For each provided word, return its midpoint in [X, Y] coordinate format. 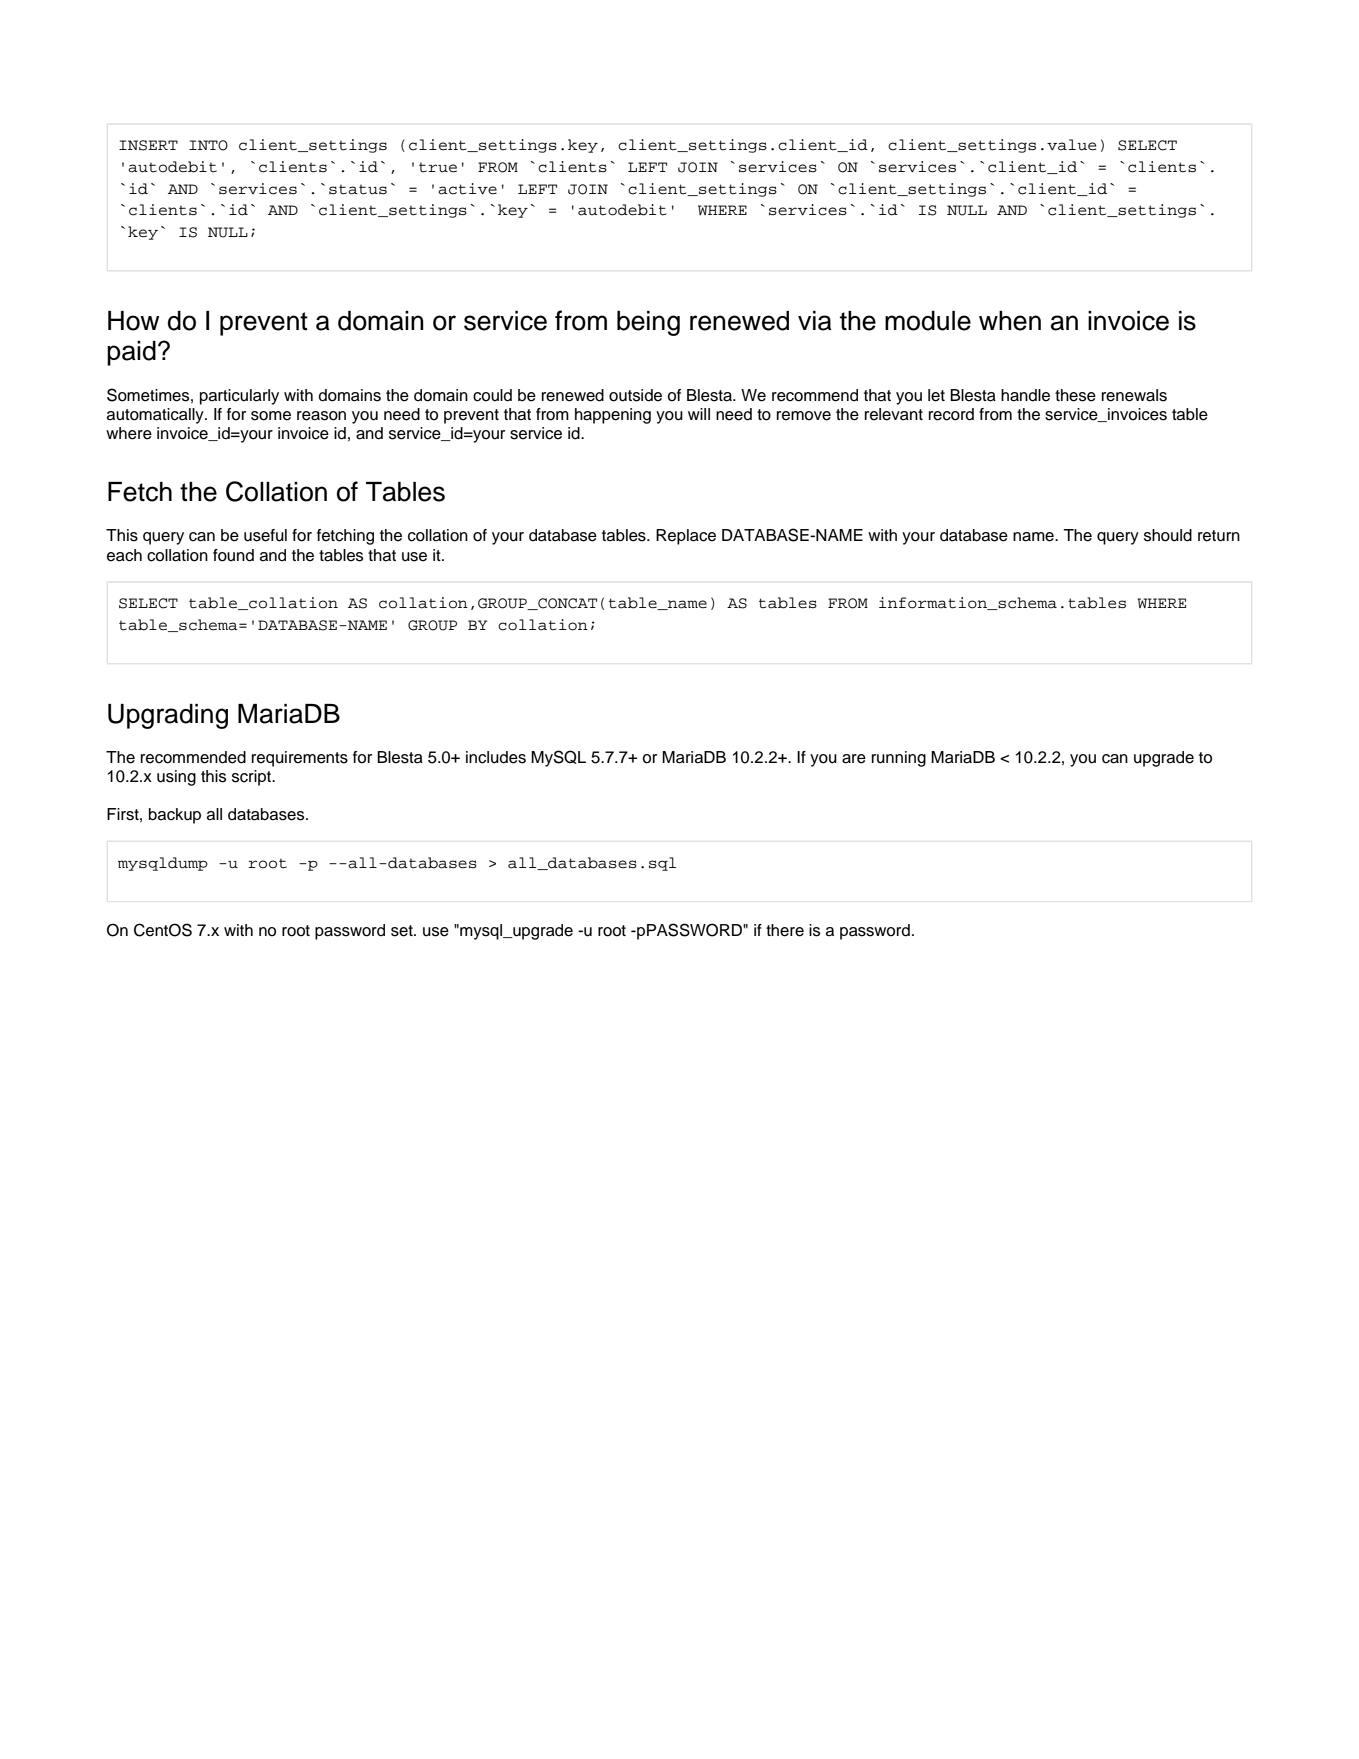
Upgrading [168, 716]
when [1010, 321]
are [854, 759]
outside [635, 395]
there [785, 930]
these [1075, 395]
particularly [239, 397]
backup [175, 816]
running [899, 759]
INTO [208, 145]
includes [496, 757]
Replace [686, 537]
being [648, 323]
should [1168, 535]
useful [265, 535]
